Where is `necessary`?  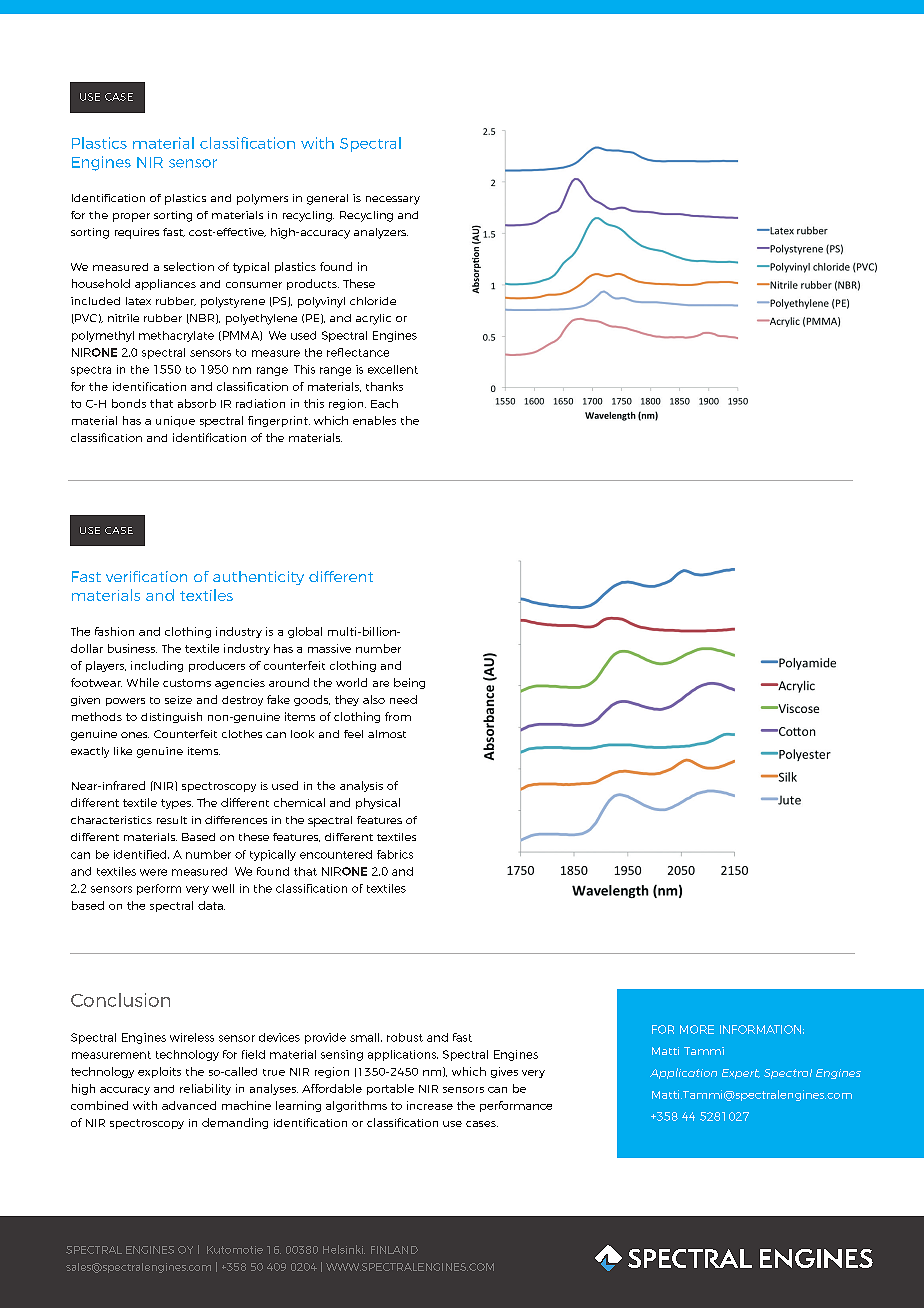 necessary is located at coordinates (393, 200).
